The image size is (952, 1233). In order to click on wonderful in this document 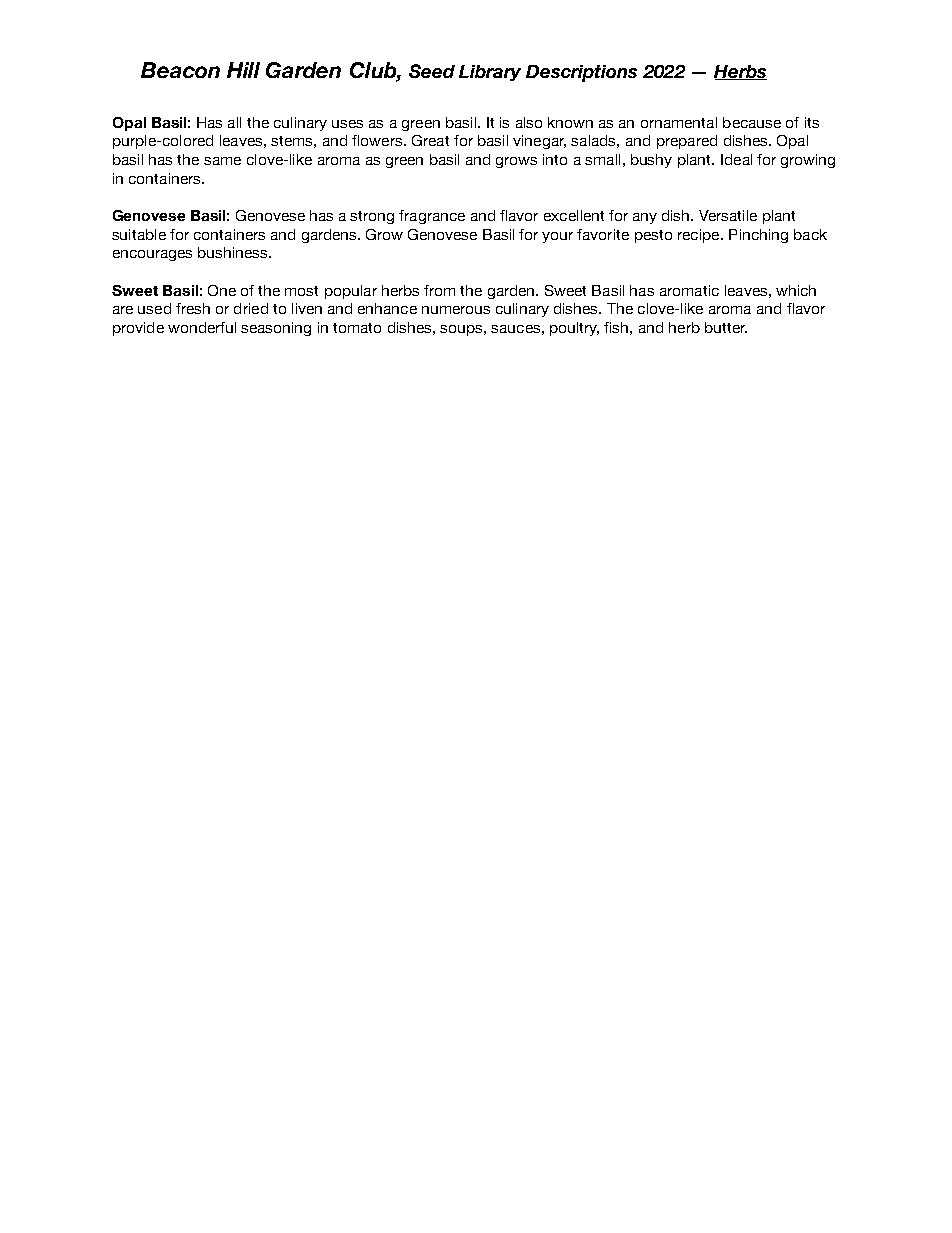, I will do `click(202, 327)`.
